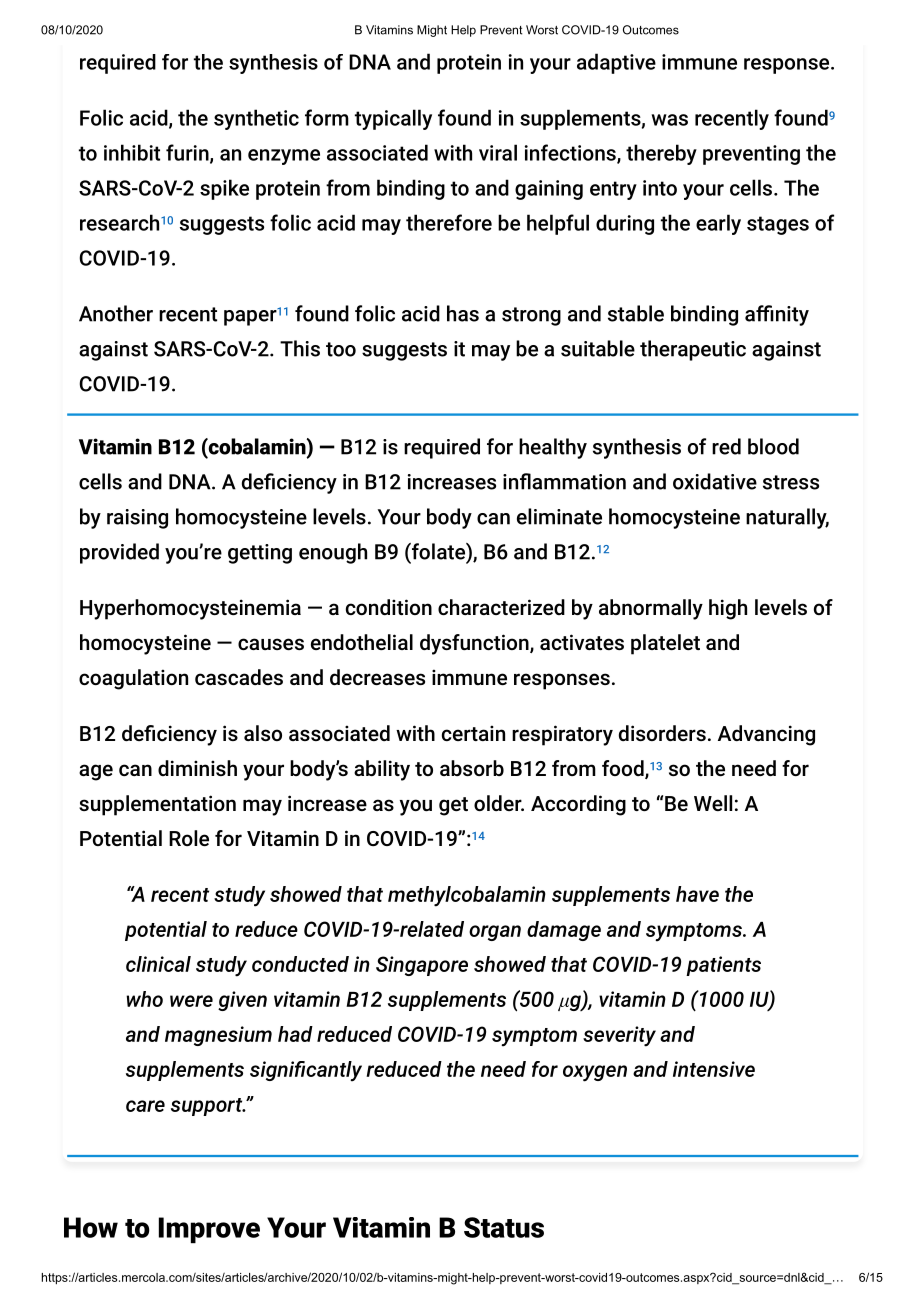 The image size is (924, 1308). What do you see at coordinates (393, 119) in the screenshot?
I see `typically` at bounding box center [393, 119].
